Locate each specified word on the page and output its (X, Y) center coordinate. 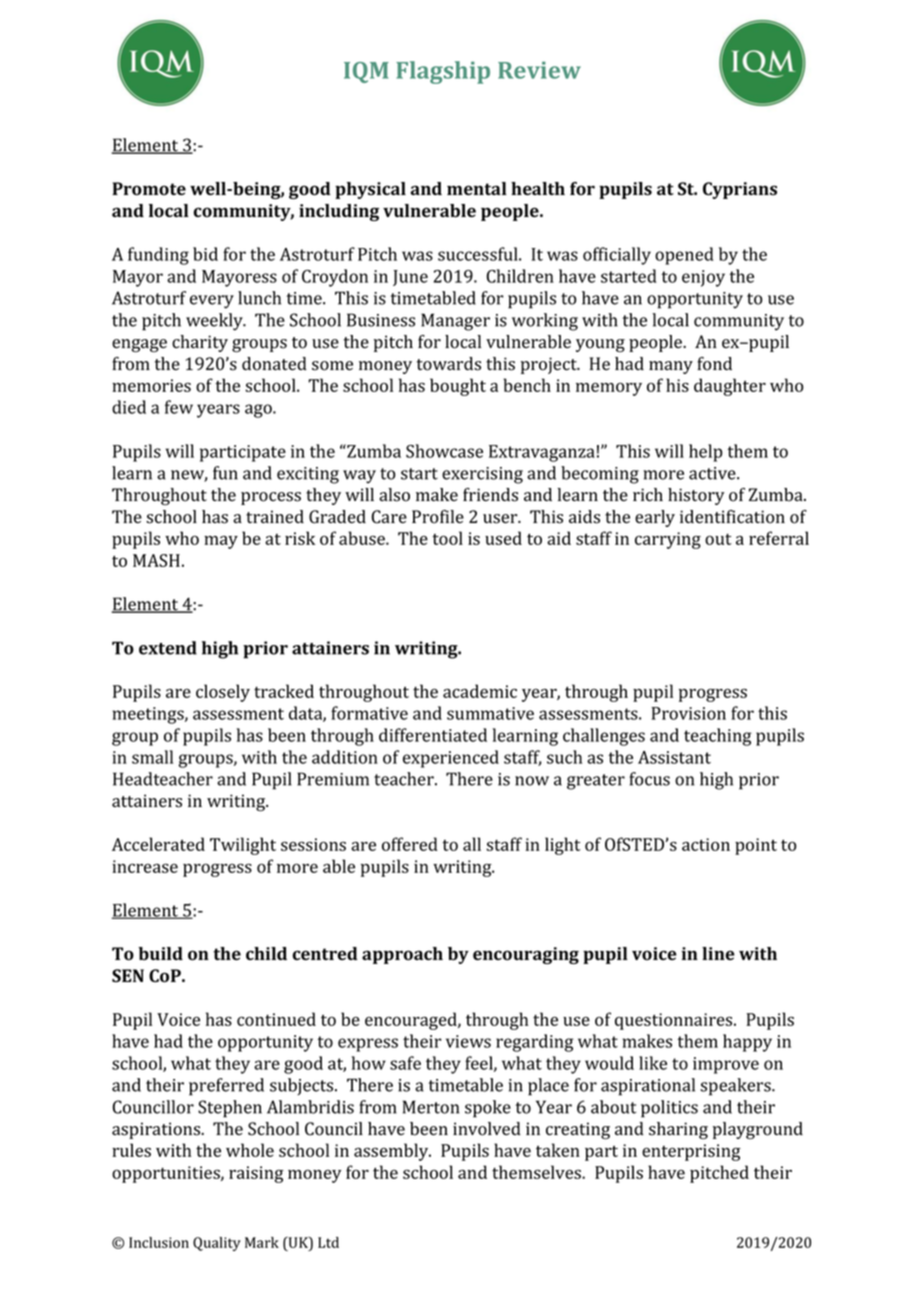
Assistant (674, 757)
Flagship (443, 72)
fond (714, 364)
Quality (217, 1244)
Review (539, 70)
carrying (668, 540)
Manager (455, 322)
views (468, 1041)
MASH (156, 560)
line (718, 953)
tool (448, 538)
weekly (215, 322)
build (160, 953)
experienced (451, 759)
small (152, 757)
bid (205, 254)
